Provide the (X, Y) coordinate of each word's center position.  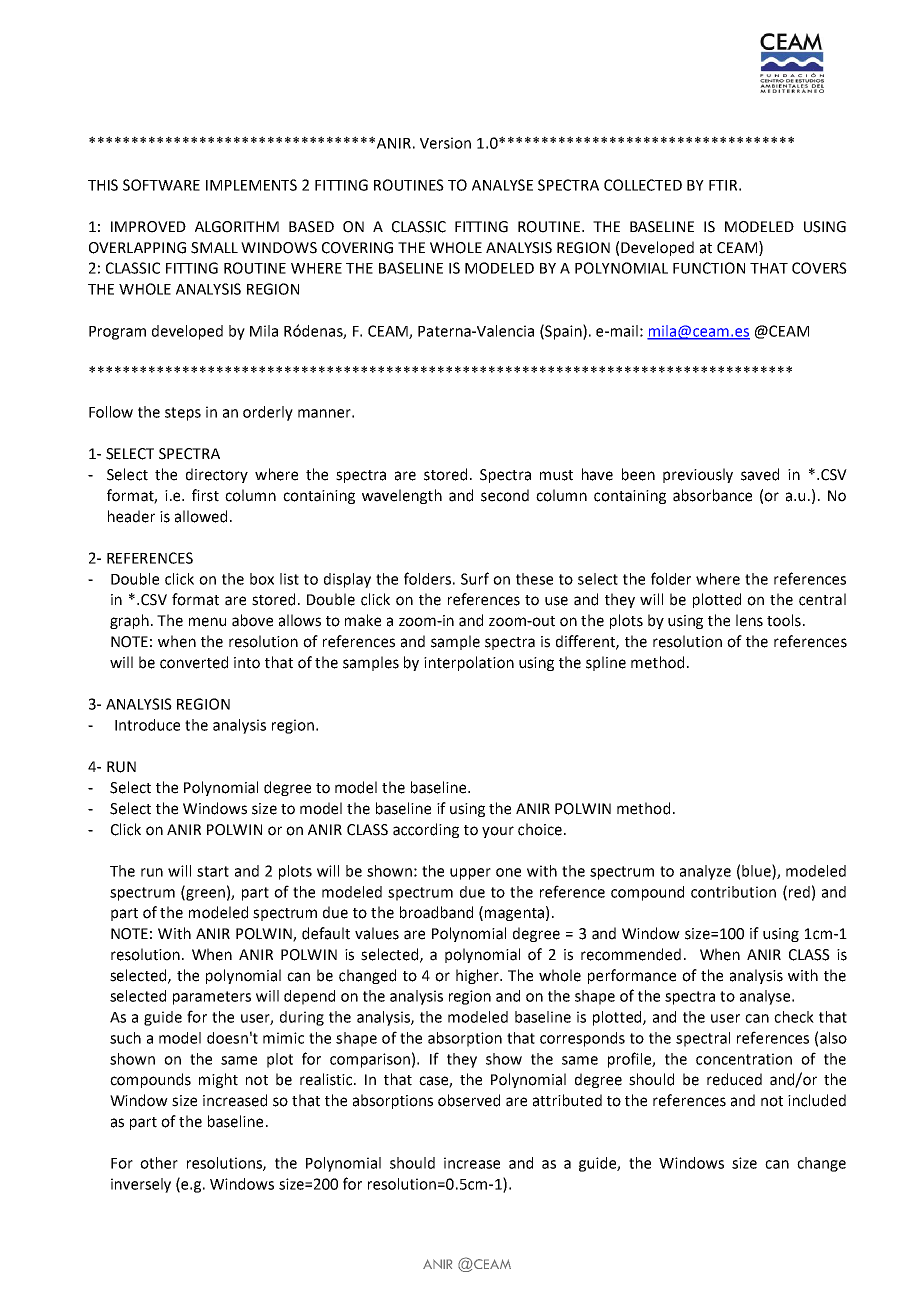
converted (194, 662)
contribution (733, 892)
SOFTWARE (161, 185)
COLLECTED (643, 185)
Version (445, 143)
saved (760, 474)
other (159, 1163)
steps (183, 414)
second (505, 495)
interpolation (469, 663)
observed (469, 1100)
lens (749, 620)
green (204, 895)
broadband (436, 912)
